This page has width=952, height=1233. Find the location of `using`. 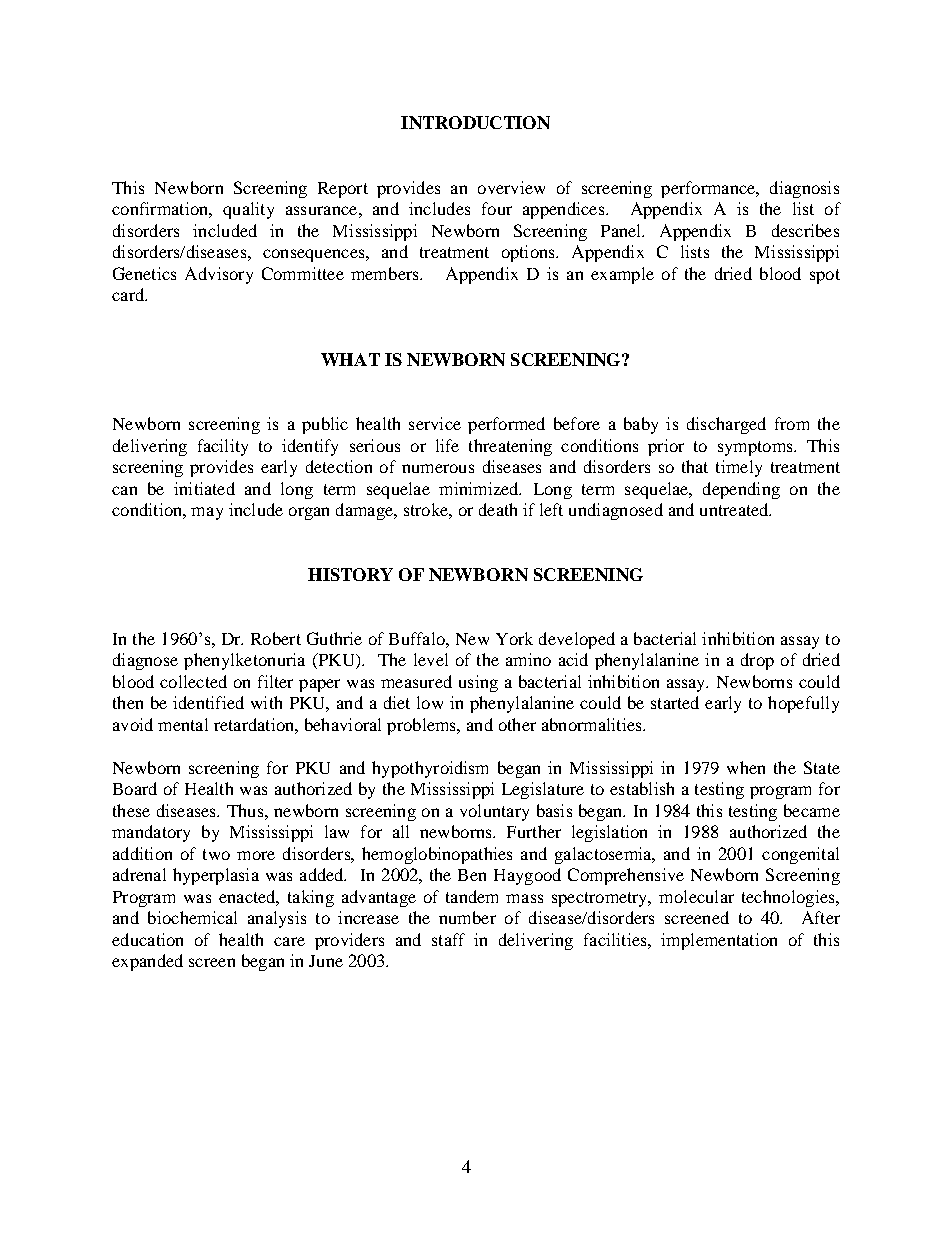

using is located at coordinates (478, 683).
